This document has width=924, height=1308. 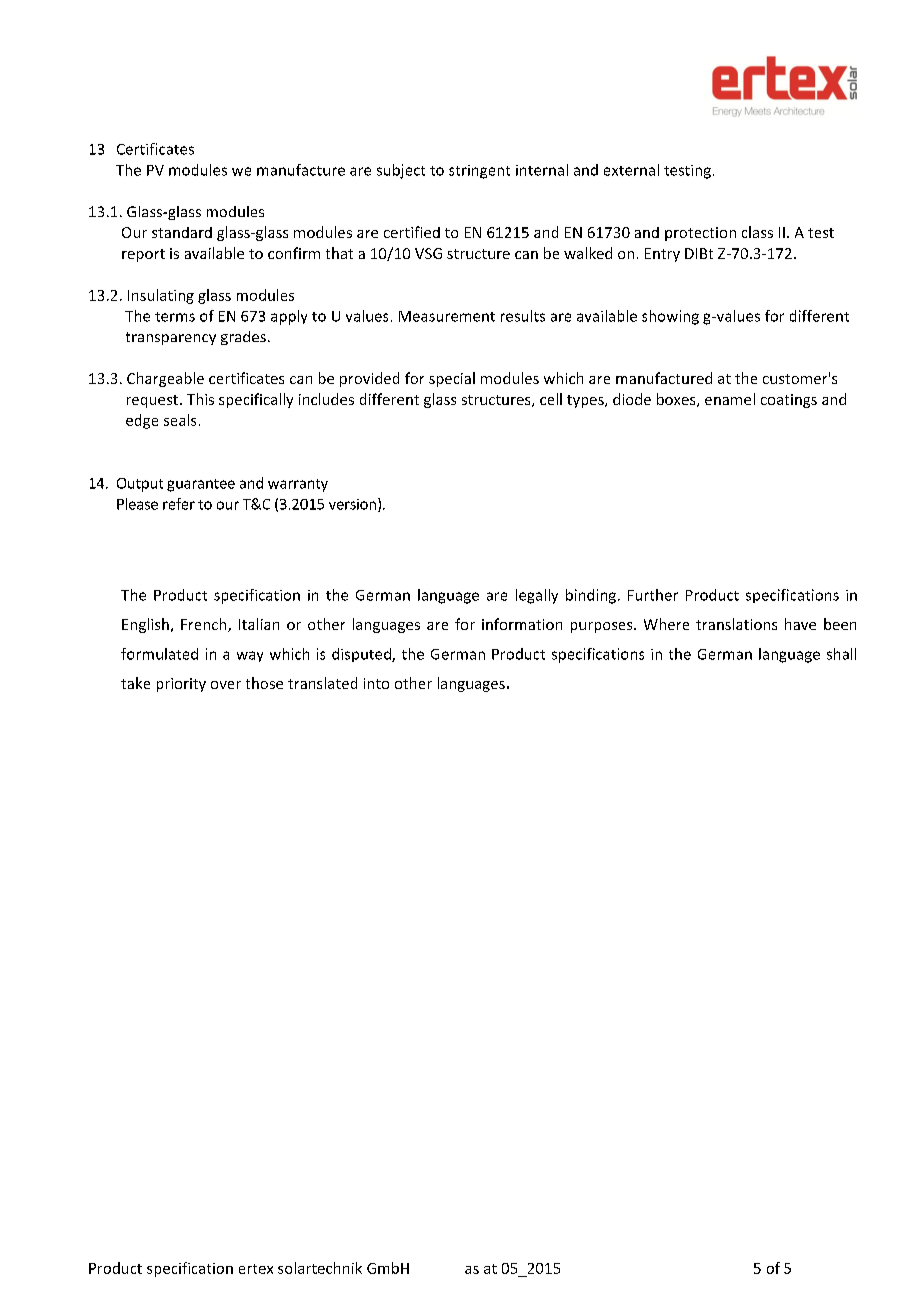 What do you see at coordinates (479, 172) in the document?
I see `stringent` at bounding box center [479, 172].
